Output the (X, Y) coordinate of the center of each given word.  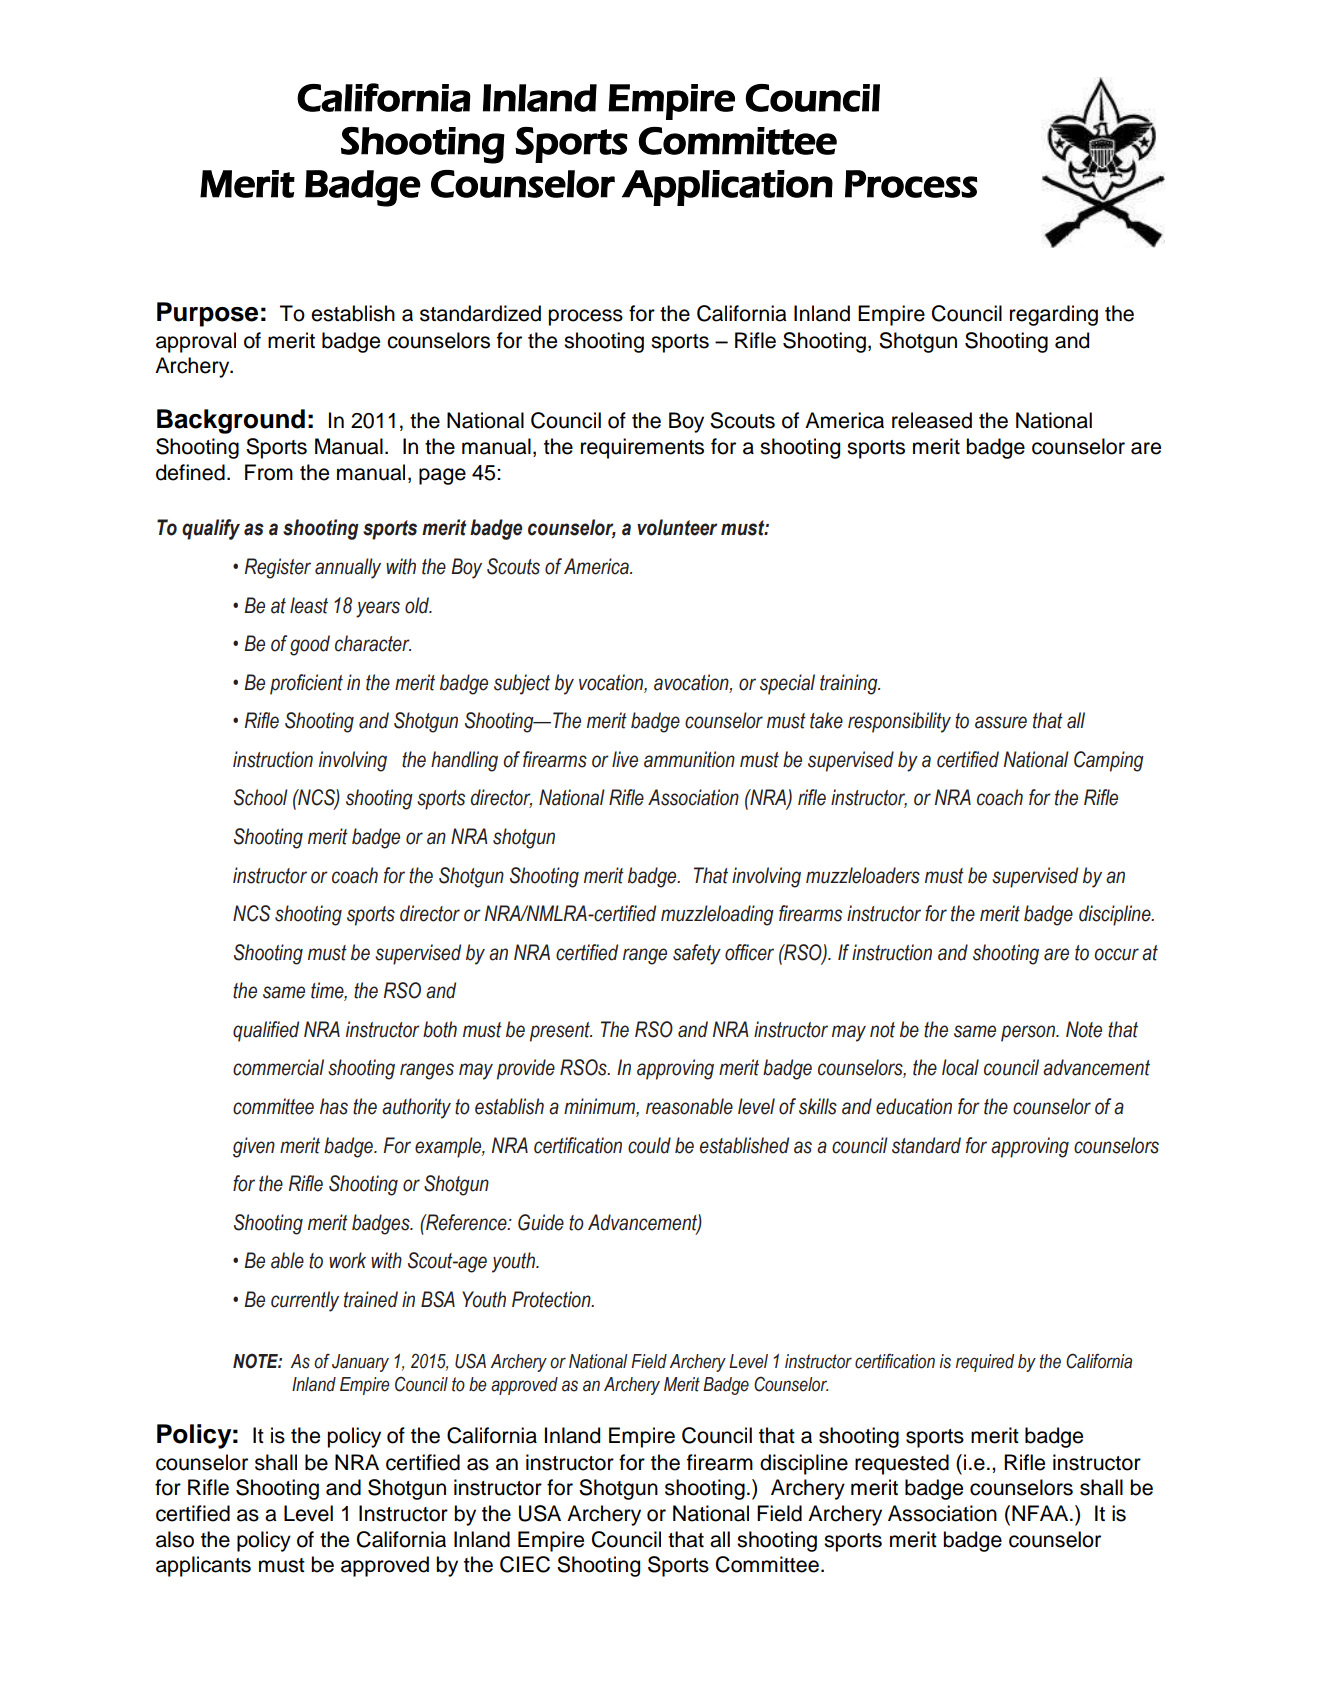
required (985, 1363)
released (932, 420)
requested (902, 1464)
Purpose (207, 314)
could (649, 1145)
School (261, 797)
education (914, 1106)
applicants (203, 1566)
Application (727, 188)
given (254, 1147)
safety (697, 954)
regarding (1054, 315)
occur (1116, 954)
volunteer (677, 527)
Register (278, 568)
